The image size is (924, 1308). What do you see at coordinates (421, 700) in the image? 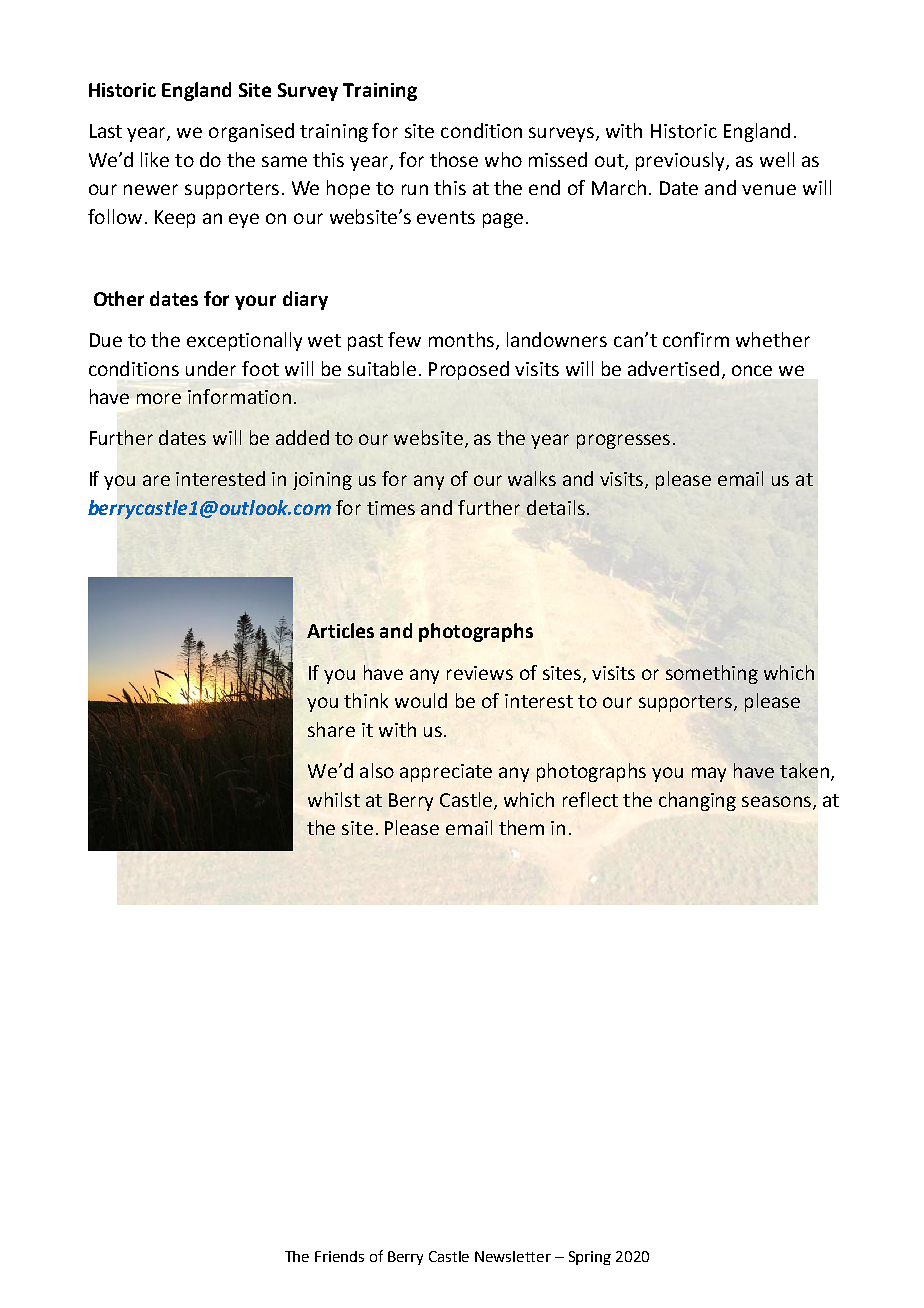
I see `would` at bounding box center [421, 700].
